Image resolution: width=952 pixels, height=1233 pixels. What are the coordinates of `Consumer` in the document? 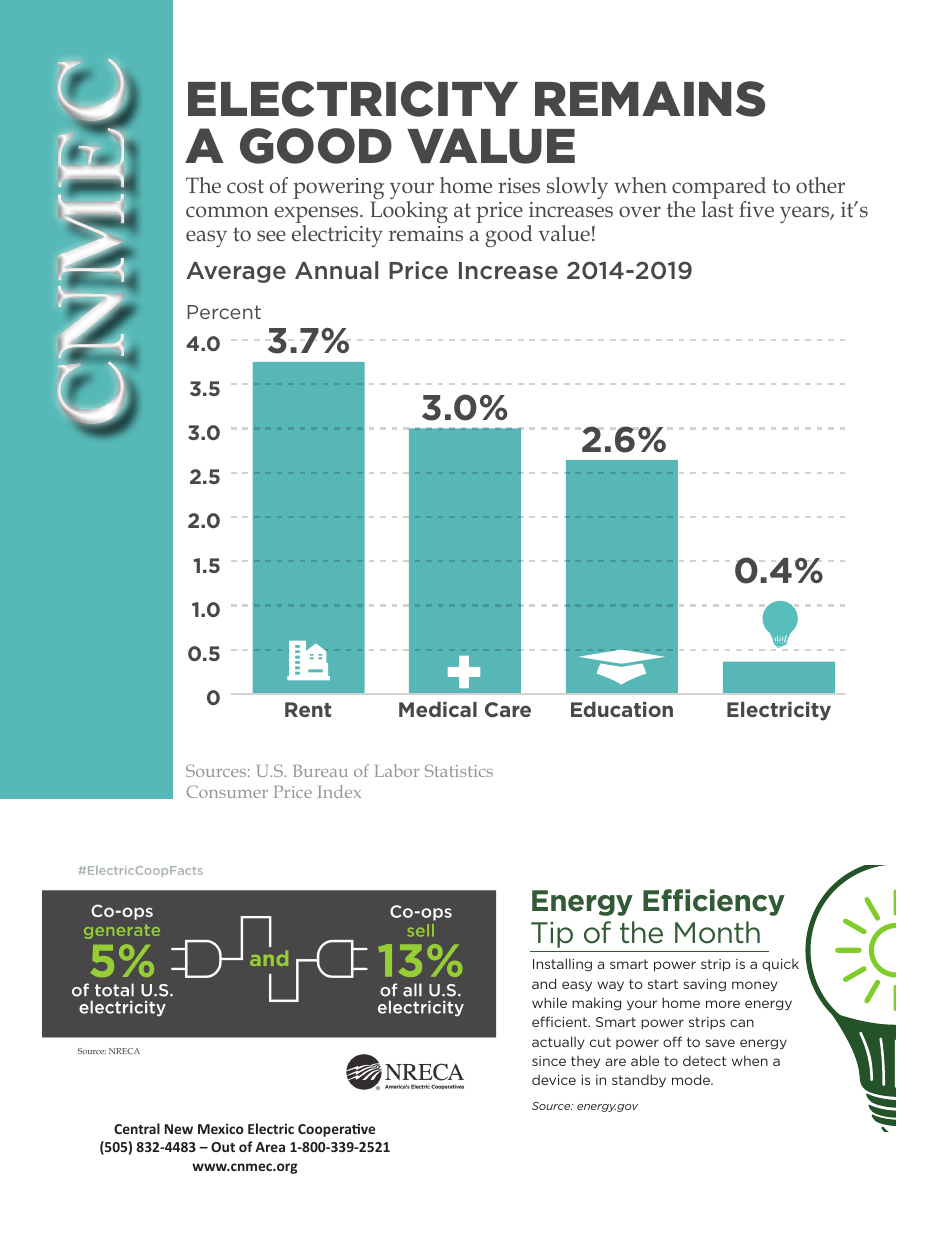 It's located at (227, 791).
